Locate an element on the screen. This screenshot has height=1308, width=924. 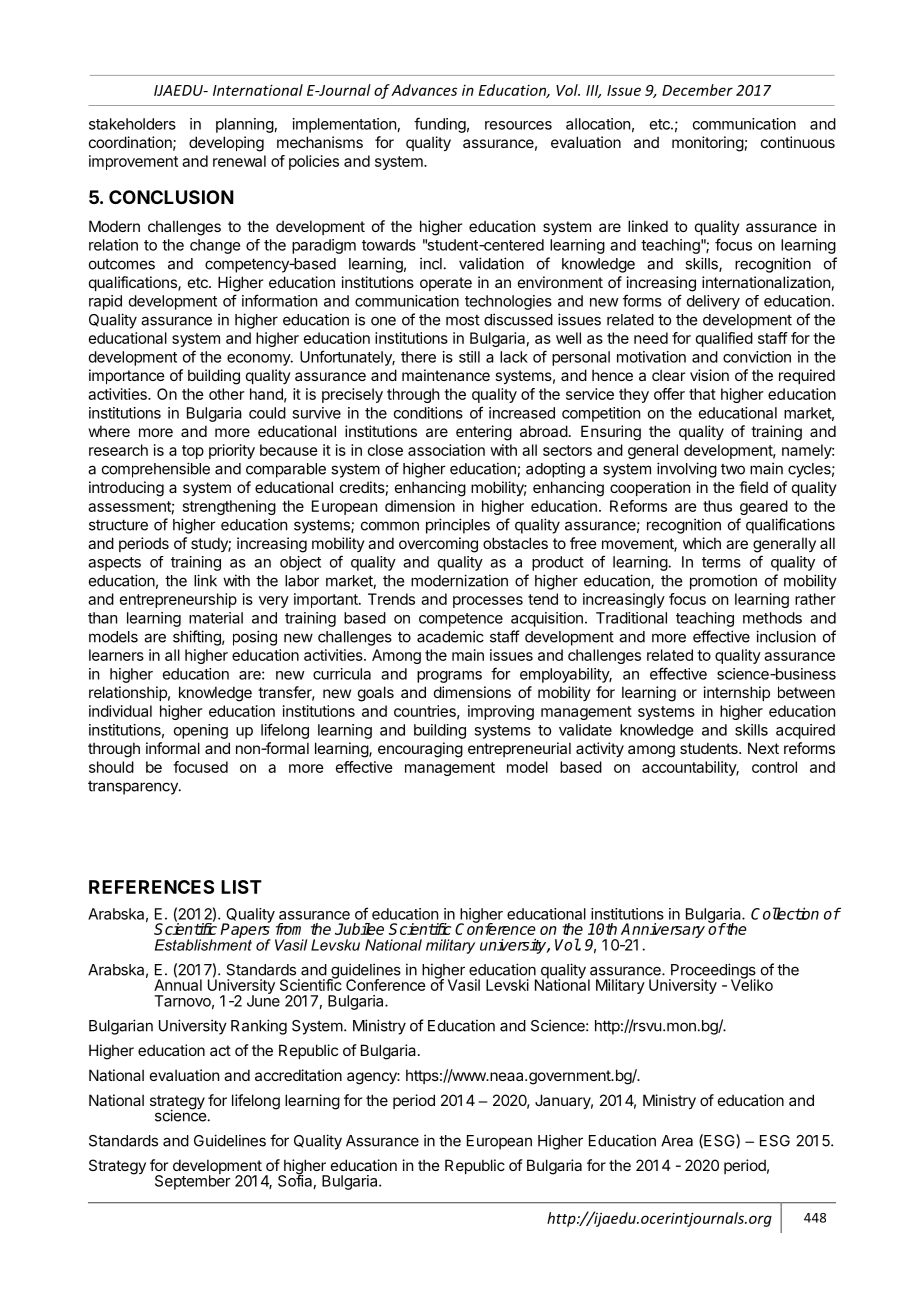
developing is located at coordinates (226, 144).
